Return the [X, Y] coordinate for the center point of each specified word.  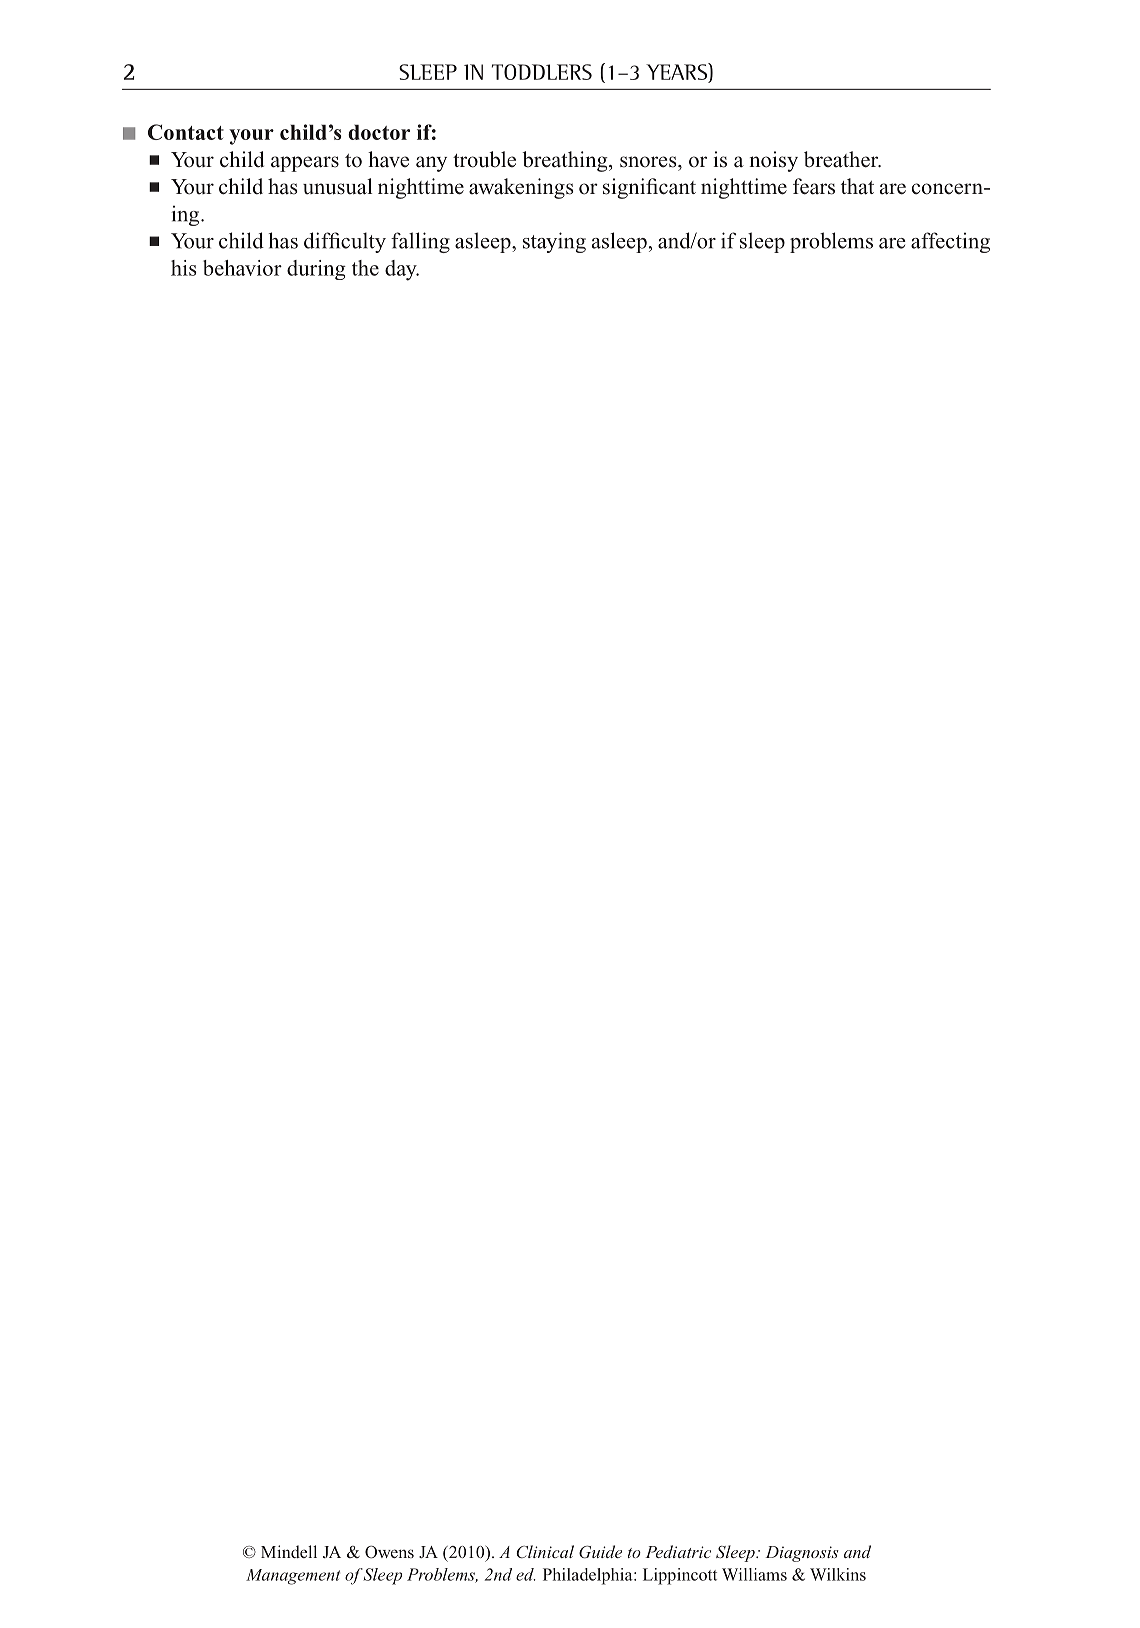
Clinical [545, 1552]
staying [554, 242]
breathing [566, 161]
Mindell [289, 1551]
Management [293, 1577]
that [857, 186]
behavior [242, 268]
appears [305, 164]
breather [842, 159]
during [316, 270]
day [402, 270]
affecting [950, 242]
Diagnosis [802, 1554]
